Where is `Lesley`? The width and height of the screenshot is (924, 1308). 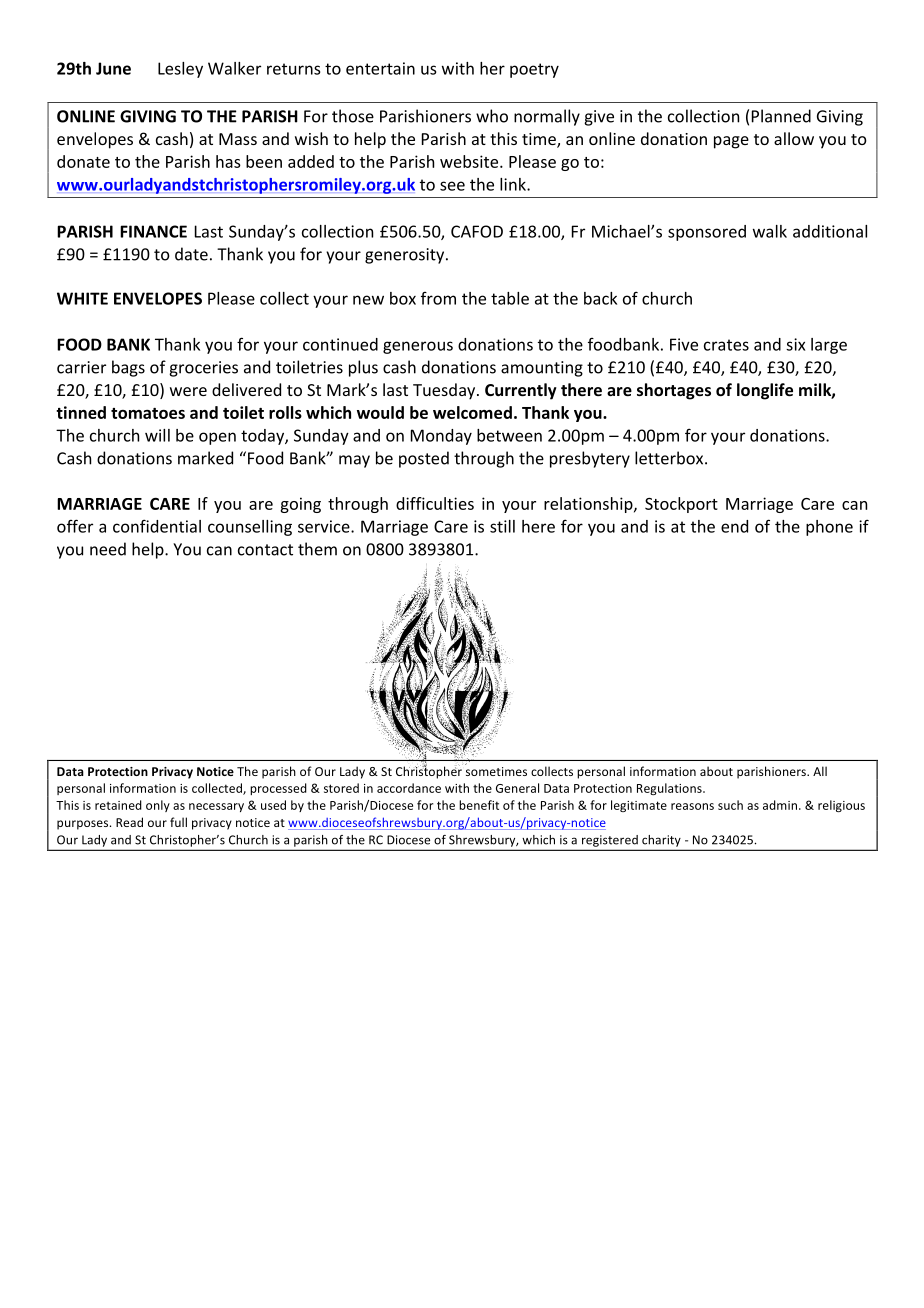
Lesley is located at coordinates (180, 70).
